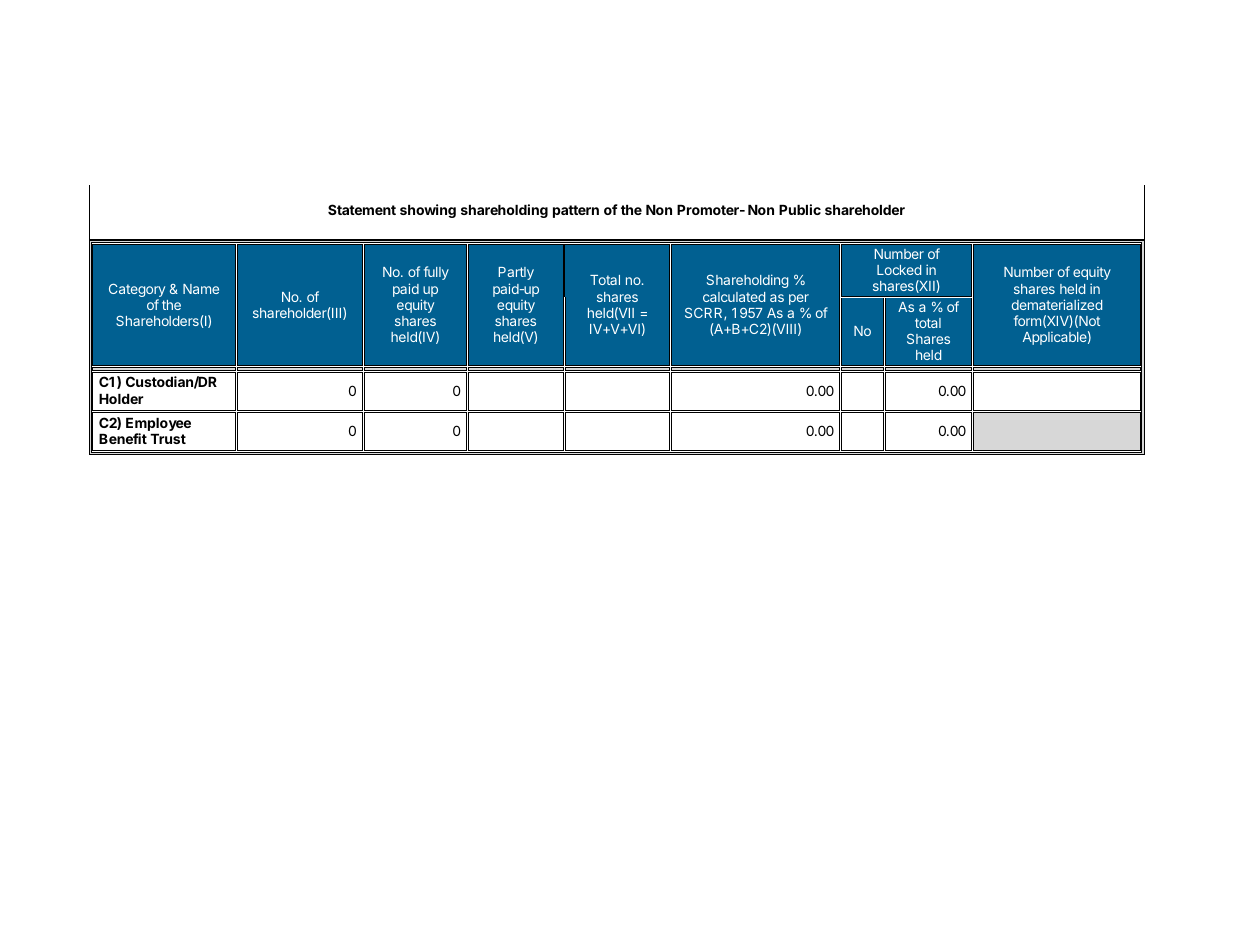 The image size is (1233, 952). I want to click on Statement, so click(362, 209).
